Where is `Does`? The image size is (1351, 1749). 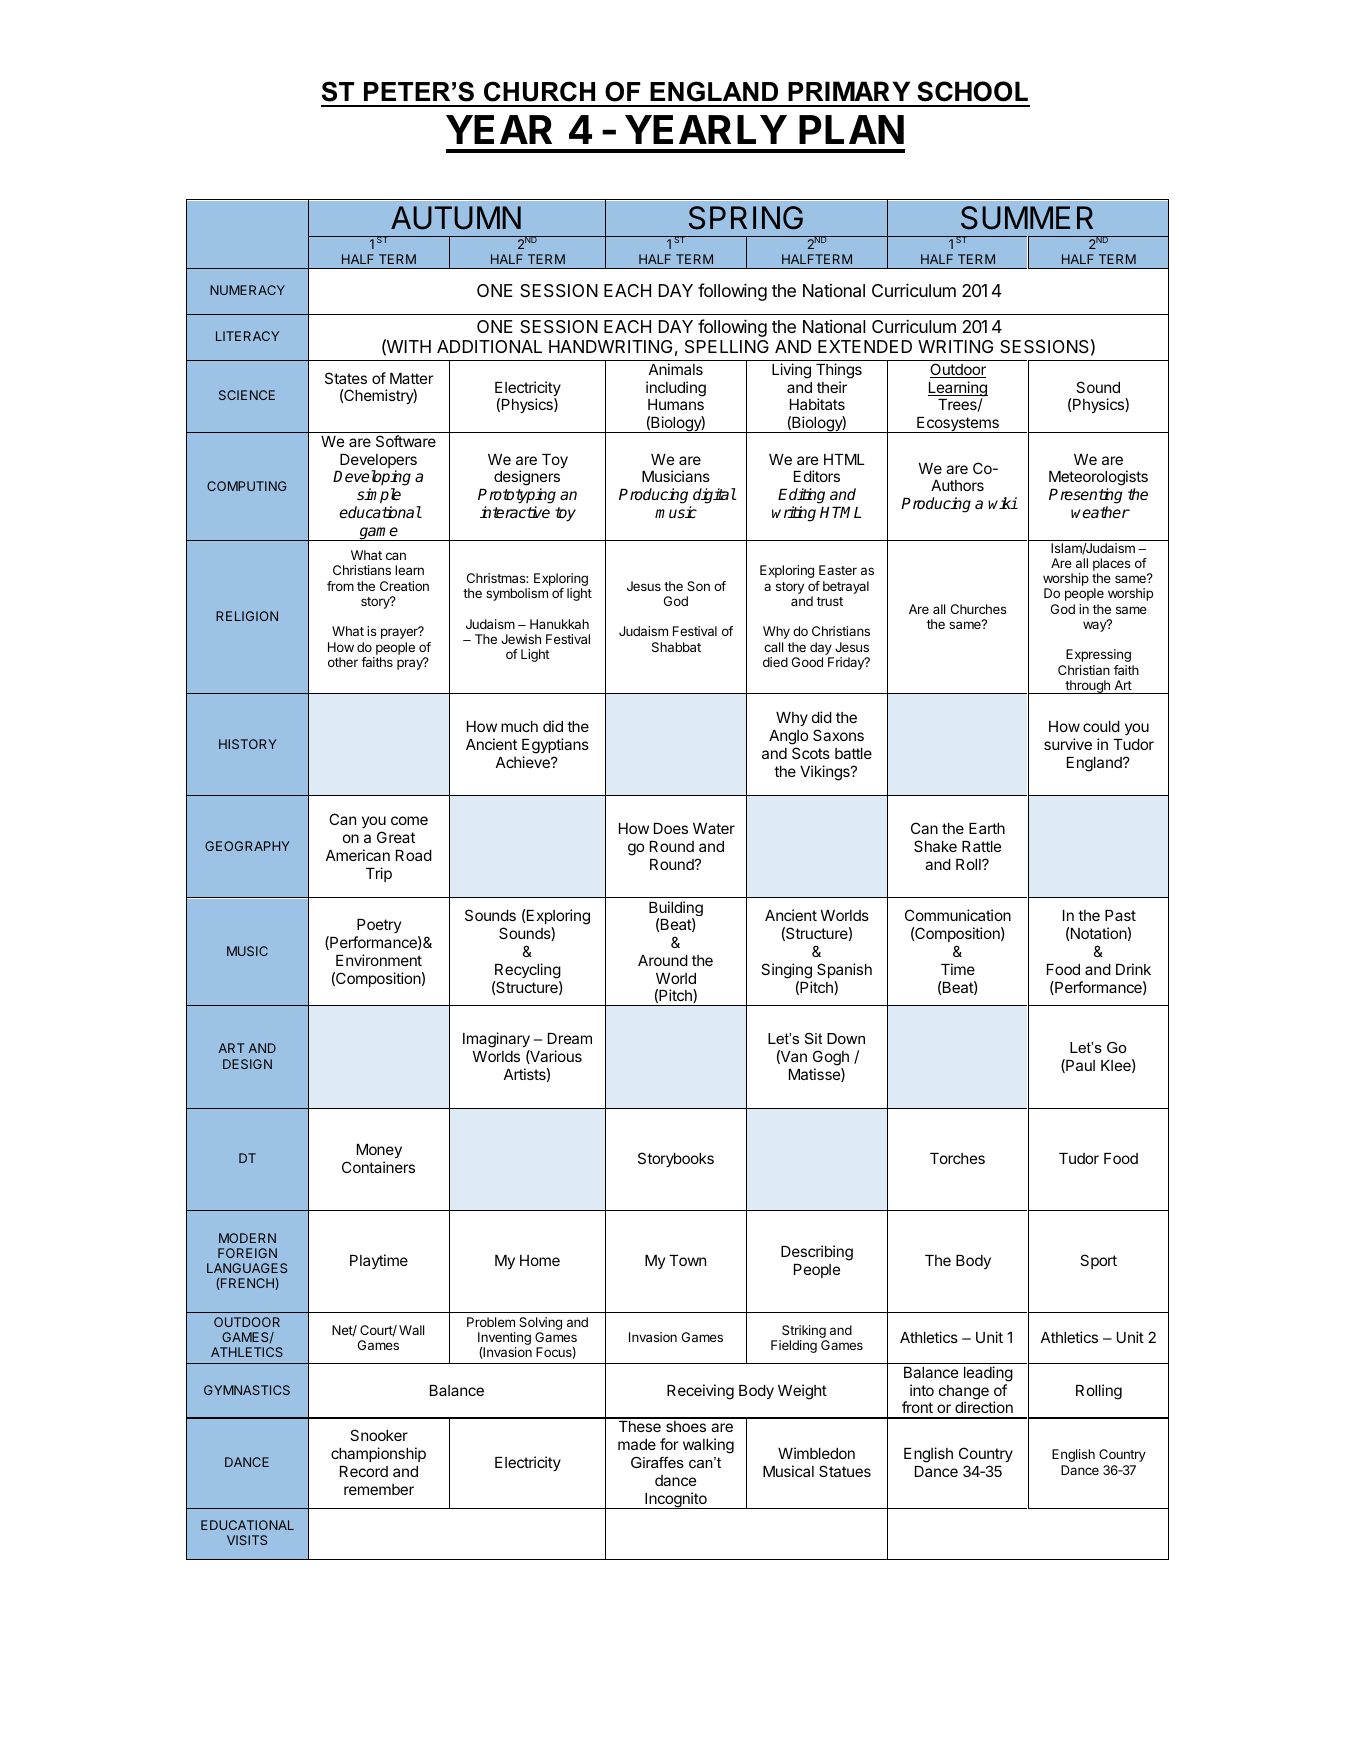 Does is located at coordinates (671, 828).
